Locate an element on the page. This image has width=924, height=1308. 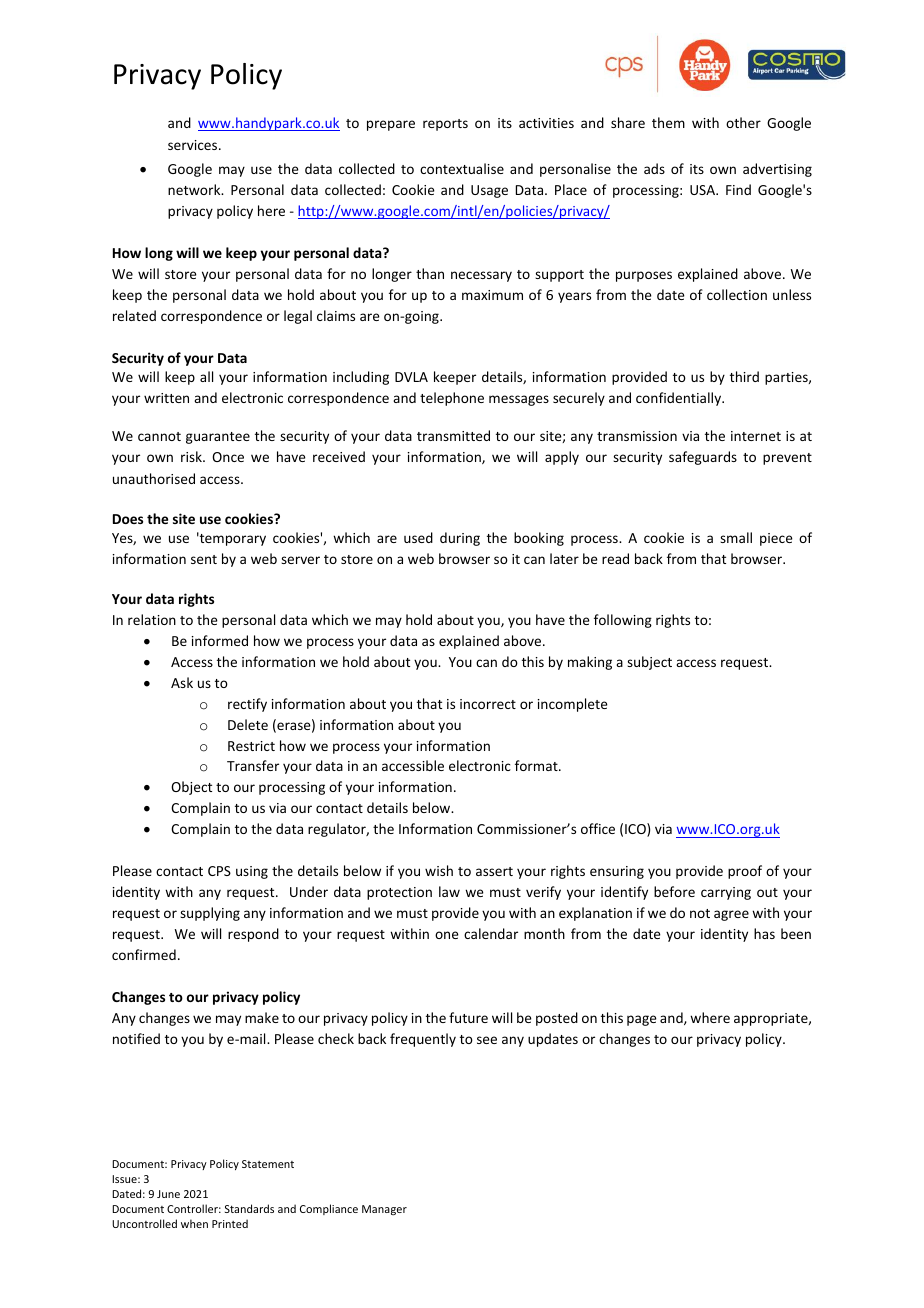
page is located at coordinates (642, 1020).
